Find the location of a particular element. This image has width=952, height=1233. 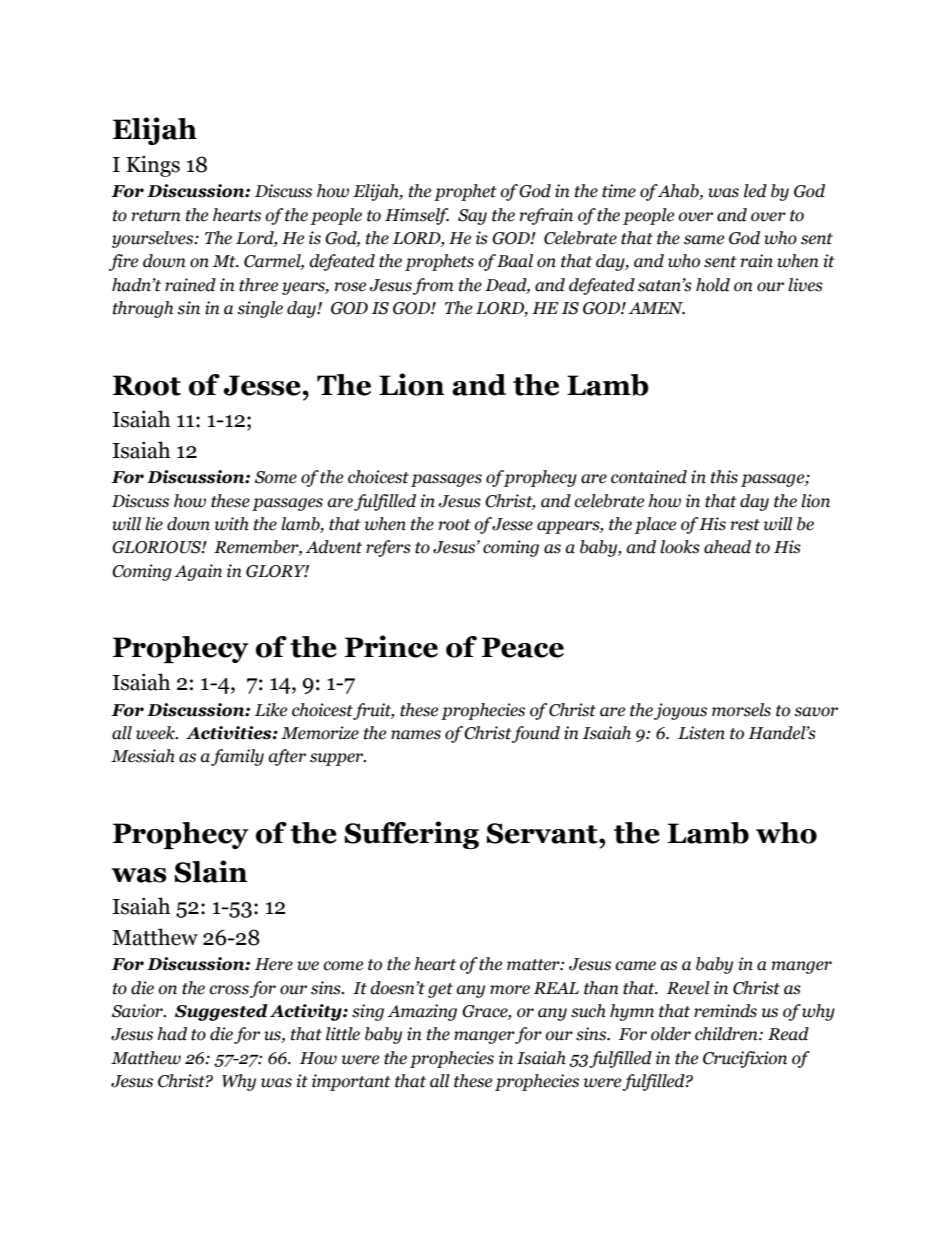

ahead is located at coordinates (727, 547).
